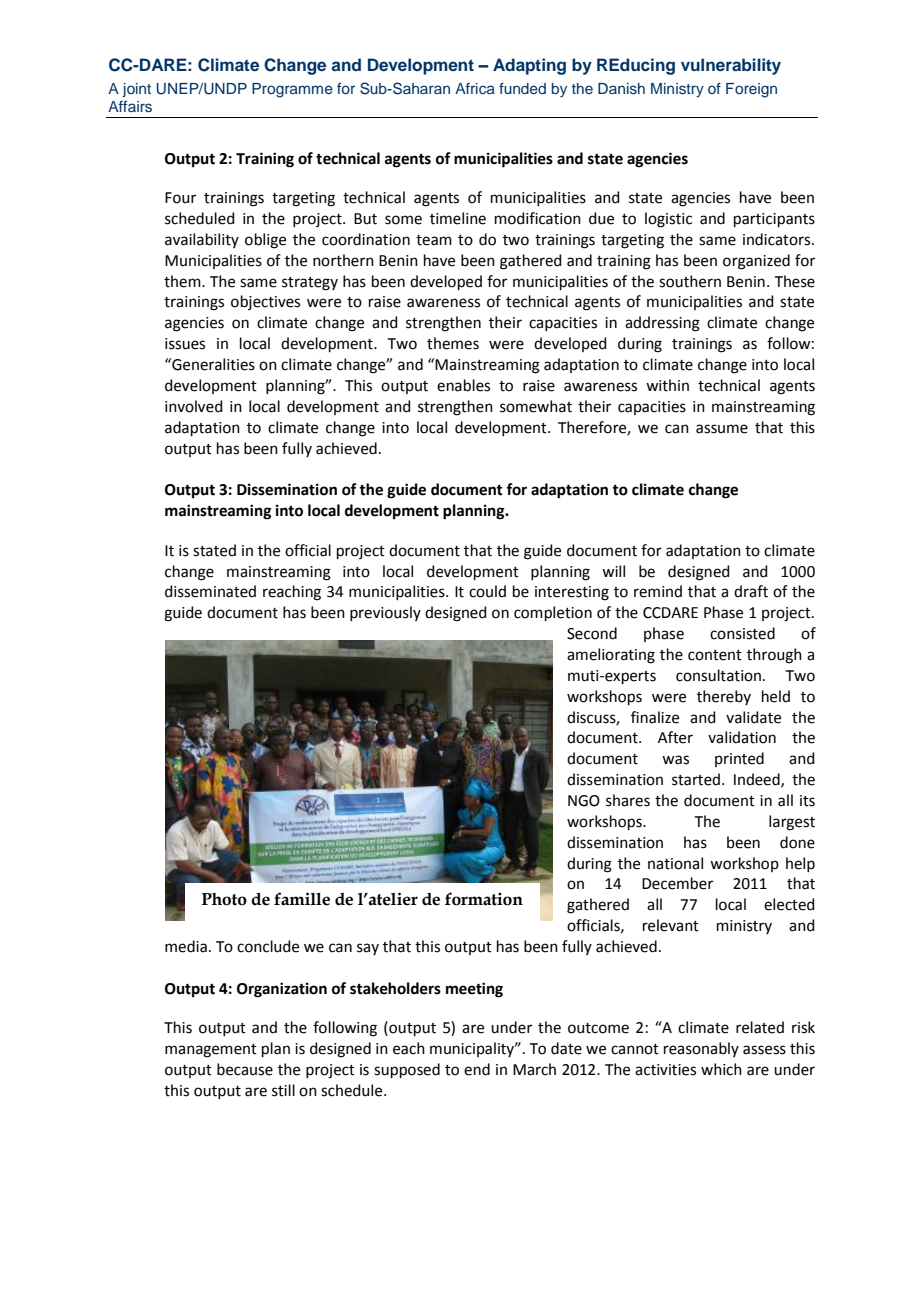 The width and height of the document is (924, 1308). Describe the element at coordinates (210, 591) in the document. I see `disseminated` at that location.
